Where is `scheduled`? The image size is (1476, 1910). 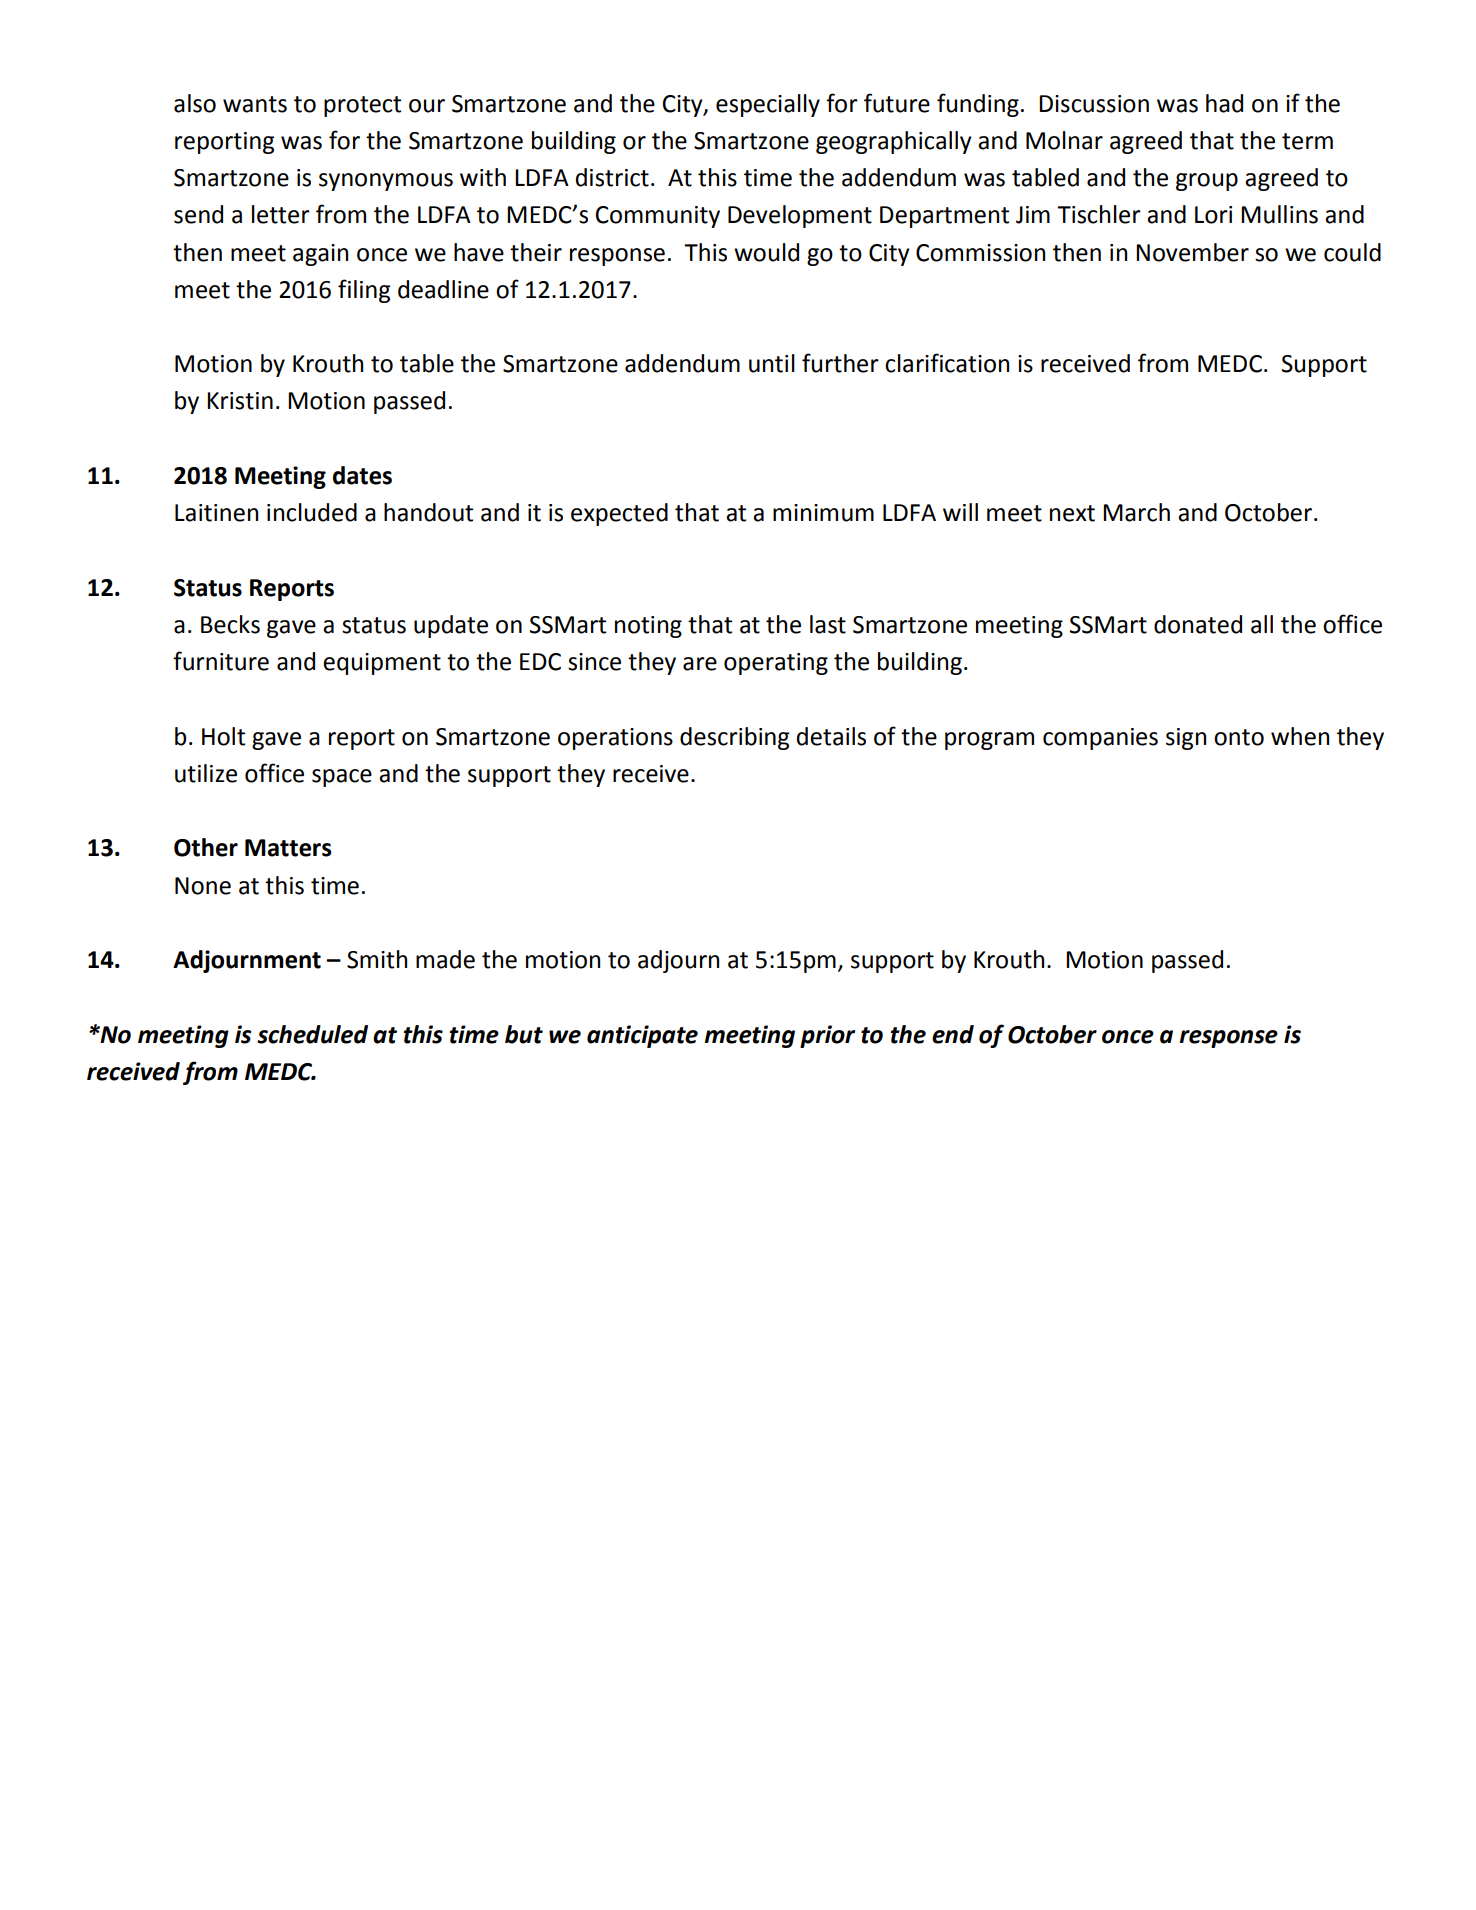
scheduled is located at coordinates (312, 1034).
